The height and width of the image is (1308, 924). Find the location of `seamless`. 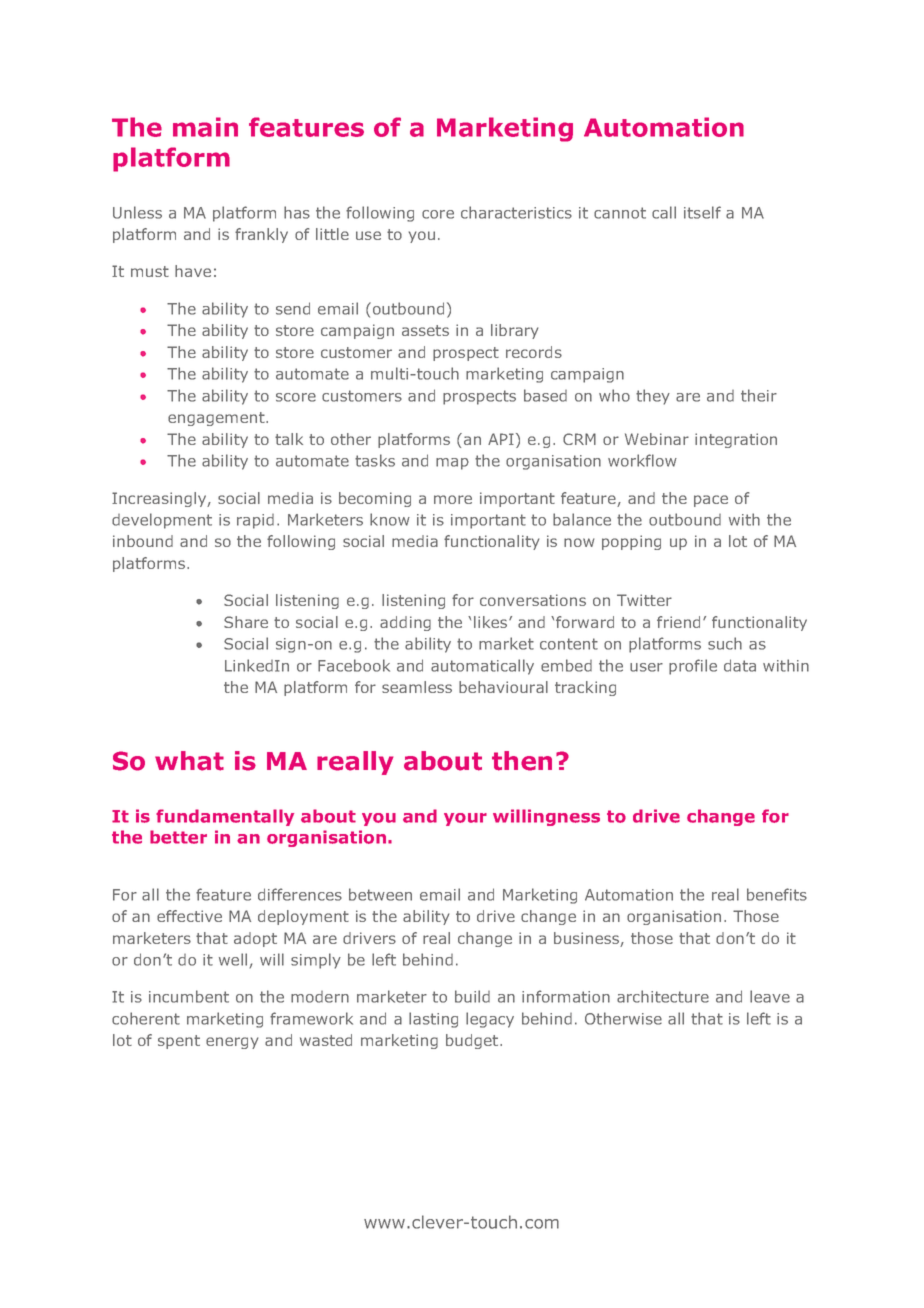

seamless is located at coordinates (417, 687).
